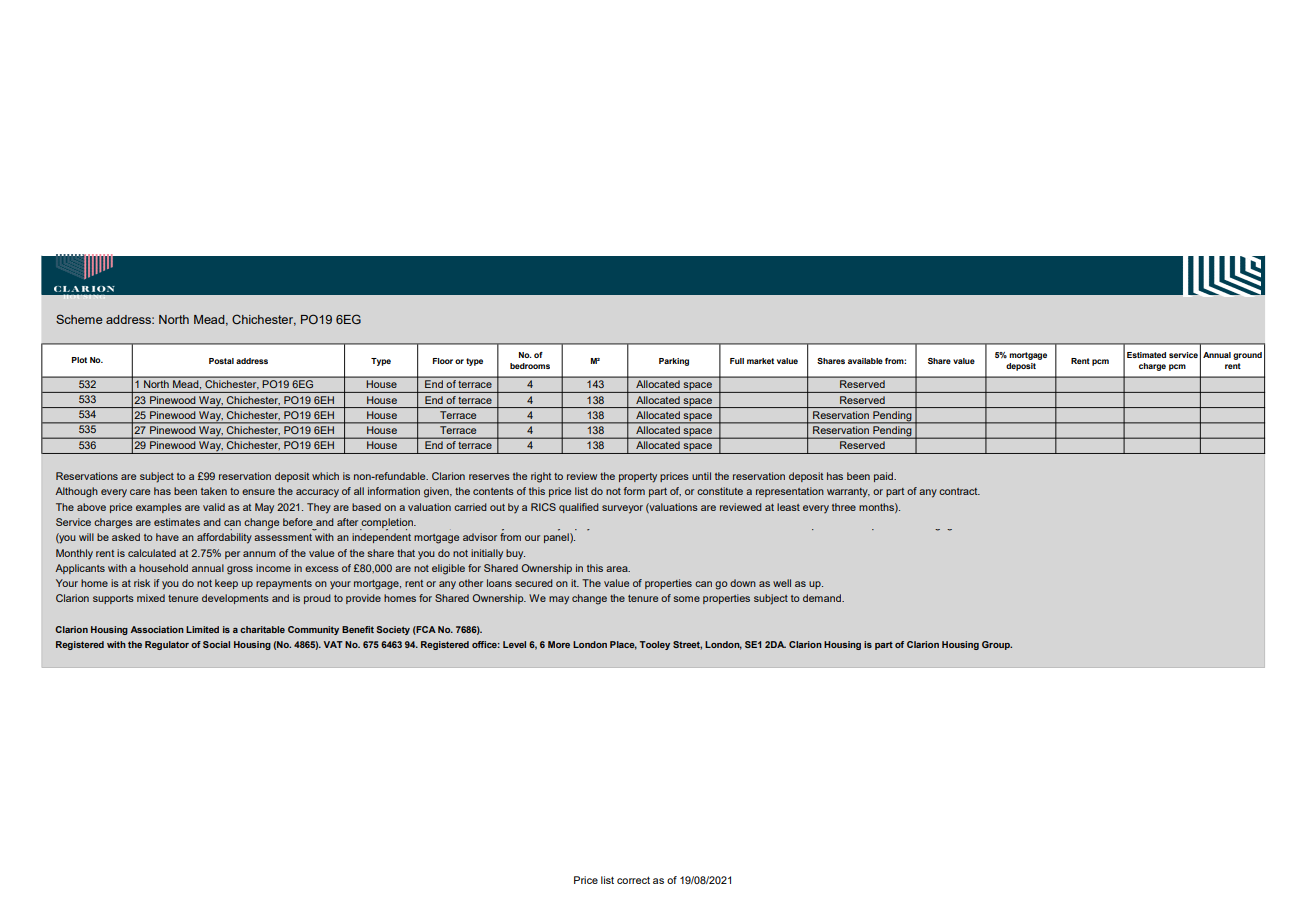 Image resolution: width=1308 pixels, height=924 pixels. What do you see at coordinates (823, 598) in the screenshot?
I see `demand` at bounding box center [823, 598].
